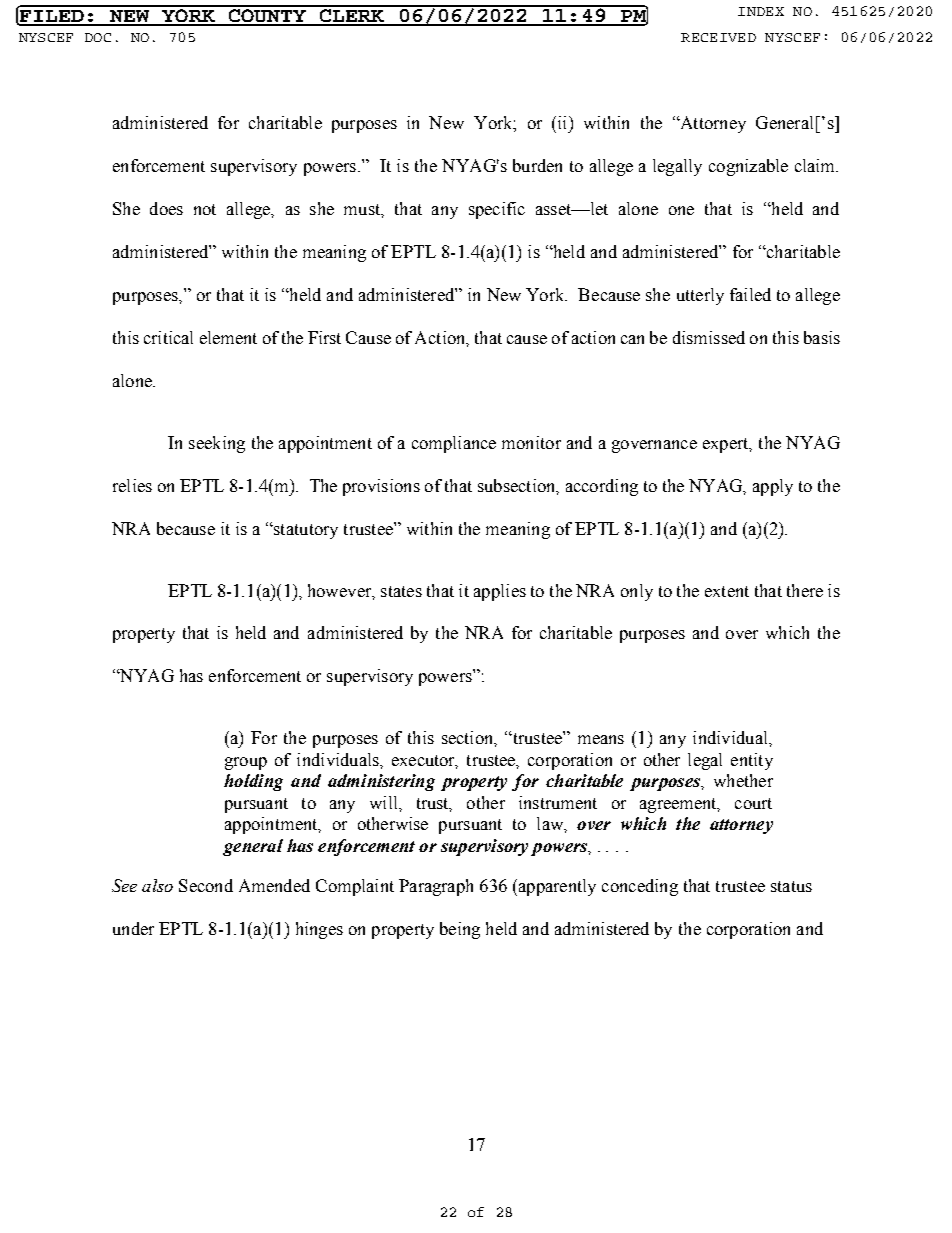  I want to click on seeking, so click(217, 444).
